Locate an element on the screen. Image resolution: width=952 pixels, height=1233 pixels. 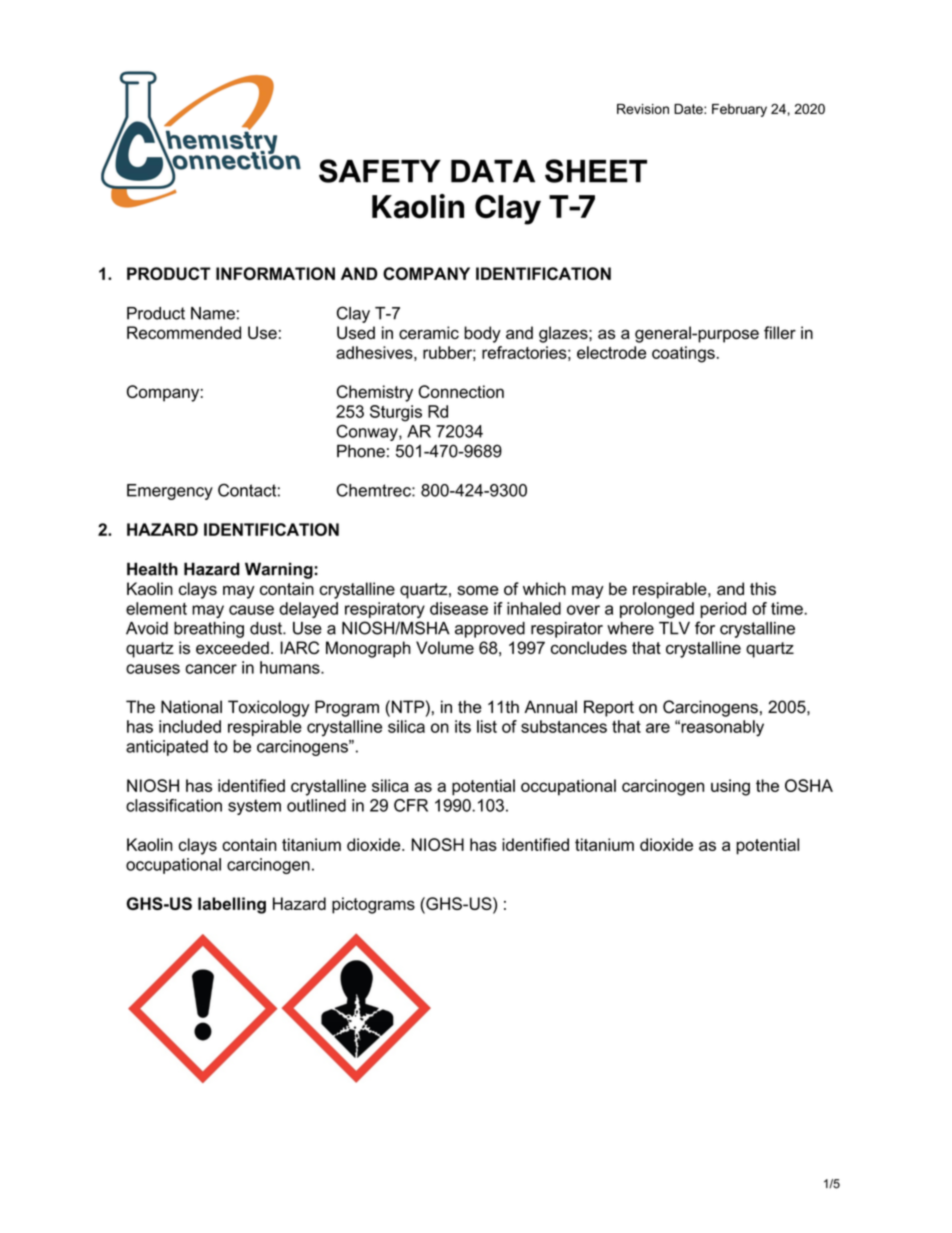
labelling is located at coordinates (232, 905).
